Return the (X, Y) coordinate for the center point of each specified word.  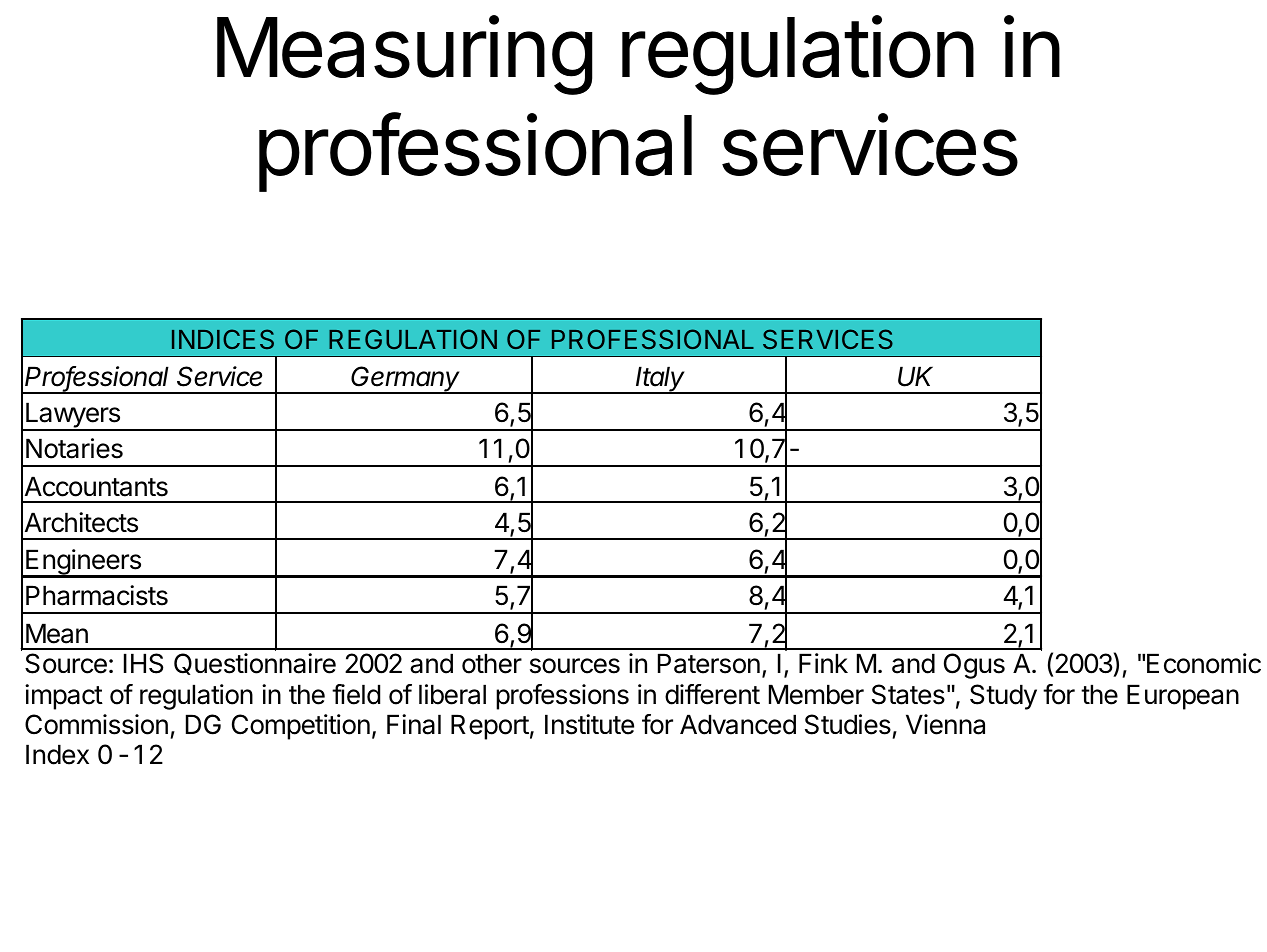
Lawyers (73, 416)
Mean (57, 633)
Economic (1204, 663)
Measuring (405, 55)
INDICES (223, 339)
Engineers (83, 563)
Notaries (74, 448)
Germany (406, 380)
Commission (96, 724)
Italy (661, 380)
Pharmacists (97, 595)
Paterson (709, 663)
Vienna (945, 724)
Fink (823, 663)
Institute (589, 724)
